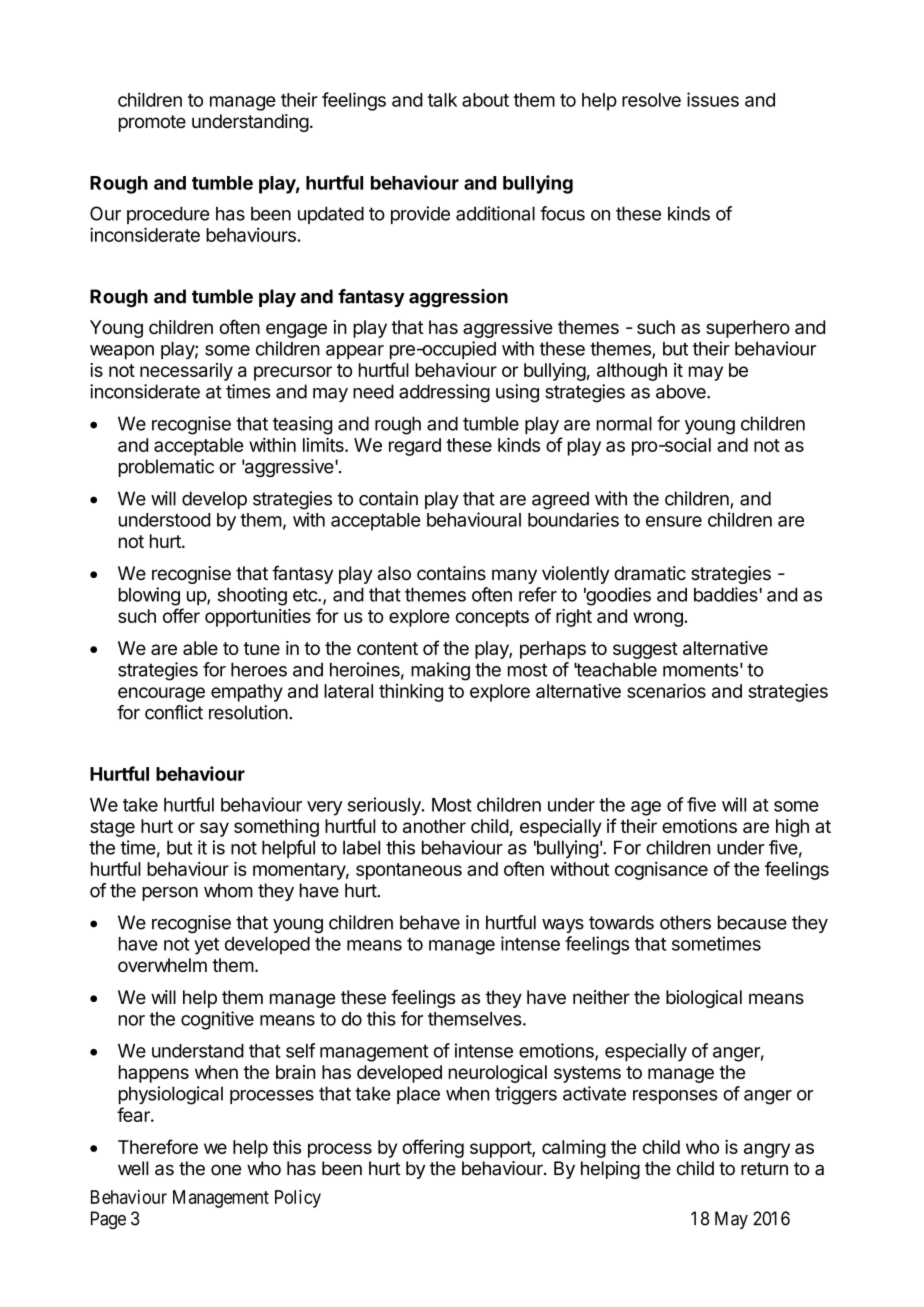 Image resolution: width=924 pixels, height=1307 pixels. Describe the element at coordinates (226, 1170) in the screenshot. I see `one` at that location.
